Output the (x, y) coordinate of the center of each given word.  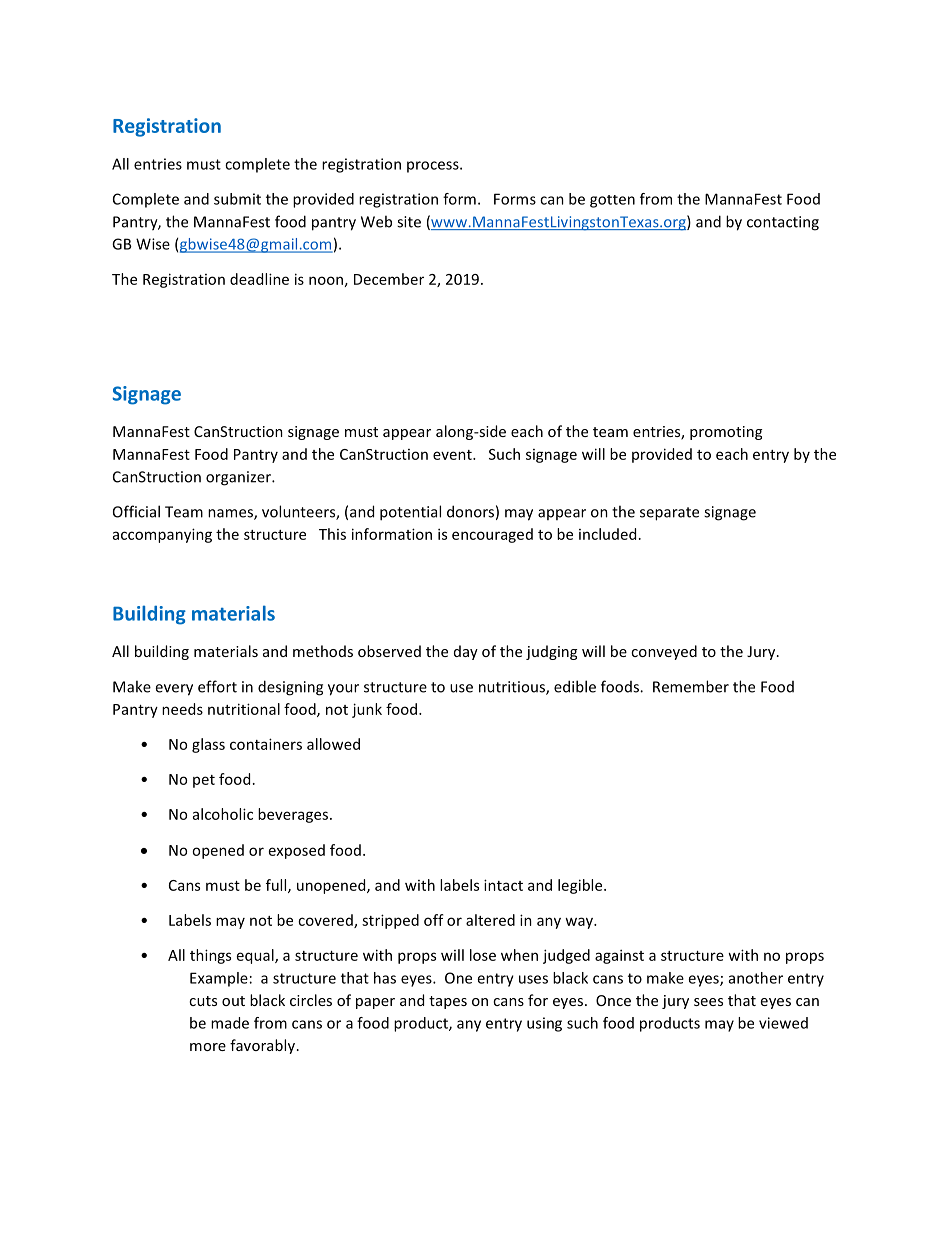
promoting (726, 433)
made (230, 1023)
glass (208, 745)
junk (367, 710)
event (453, 455)
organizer (239, 478)
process (434, 167)
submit (237, 199)
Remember (691, 686)
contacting (783, 223)
